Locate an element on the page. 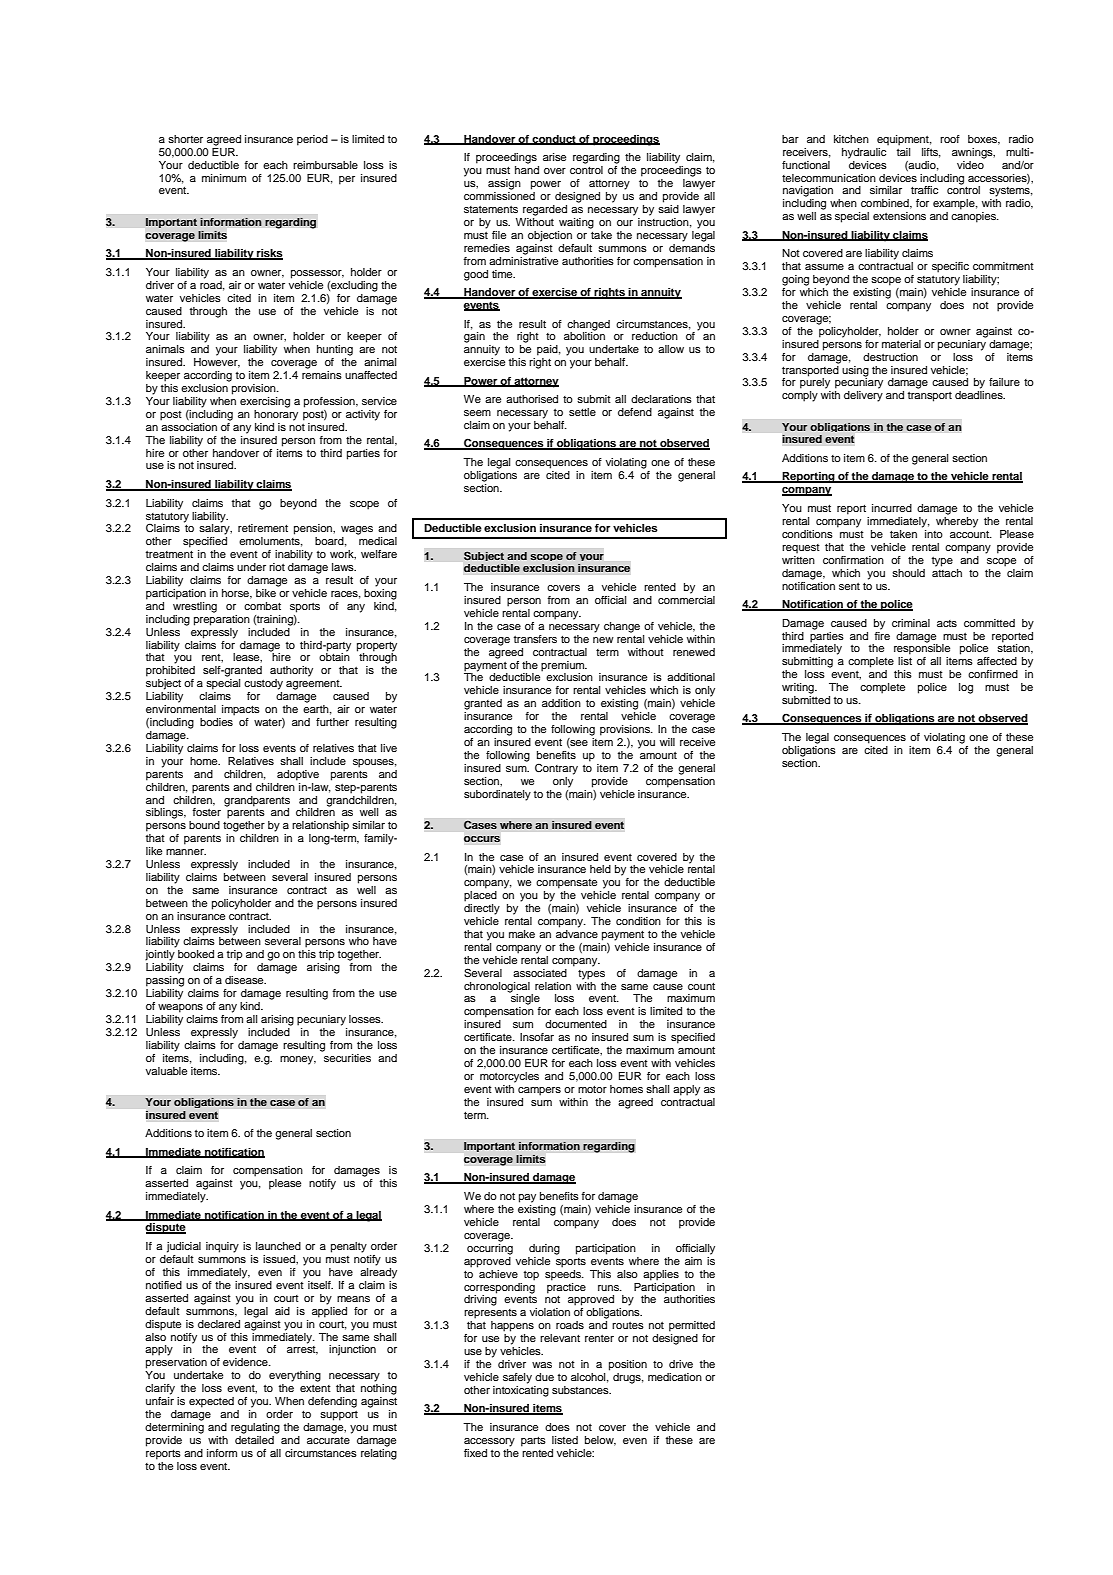 This image has height=1575, width=1113. traffic is located at coordinates (924, 190).
